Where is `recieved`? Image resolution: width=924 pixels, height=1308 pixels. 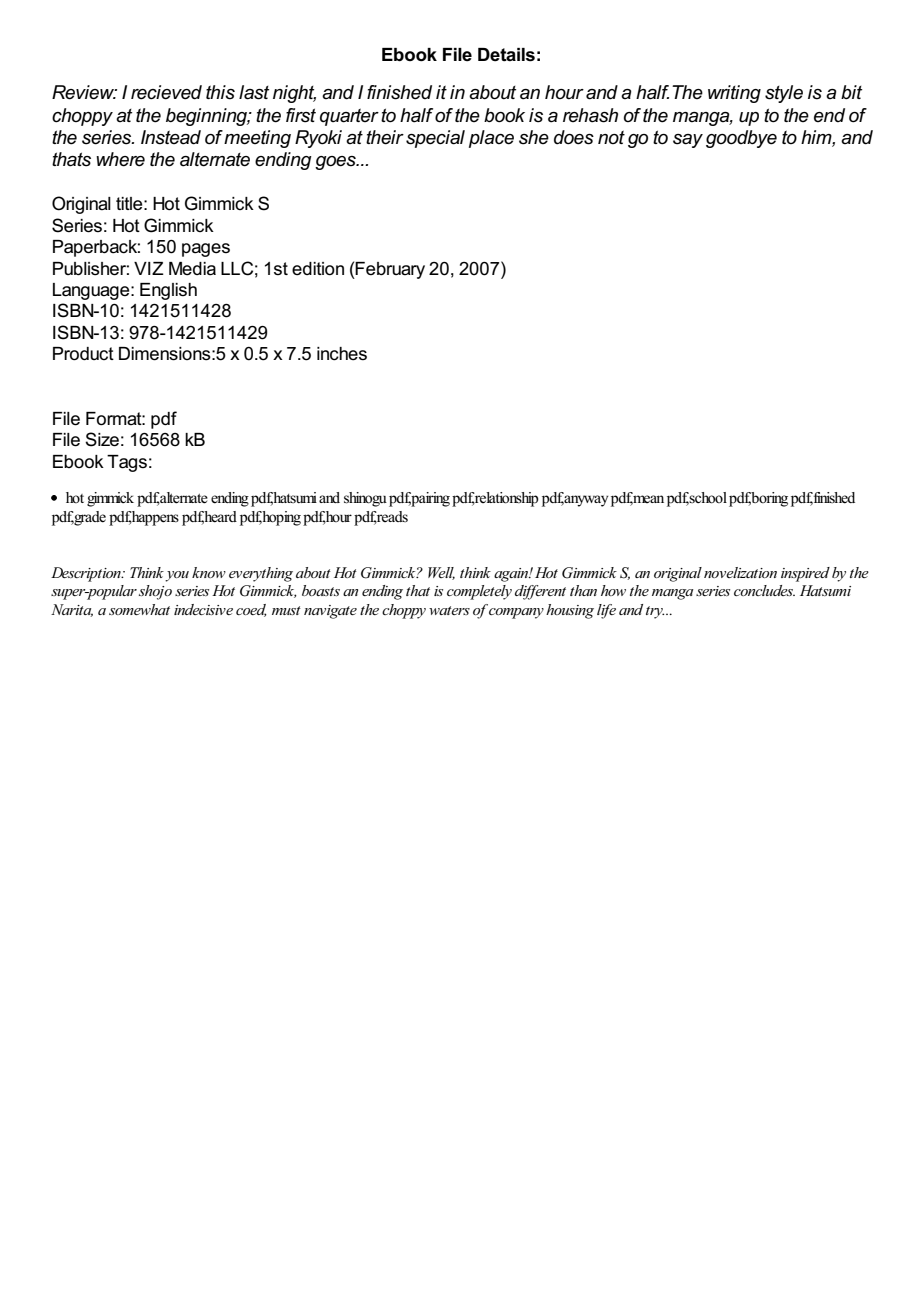
recieved is located at coordinates (166, 92).
